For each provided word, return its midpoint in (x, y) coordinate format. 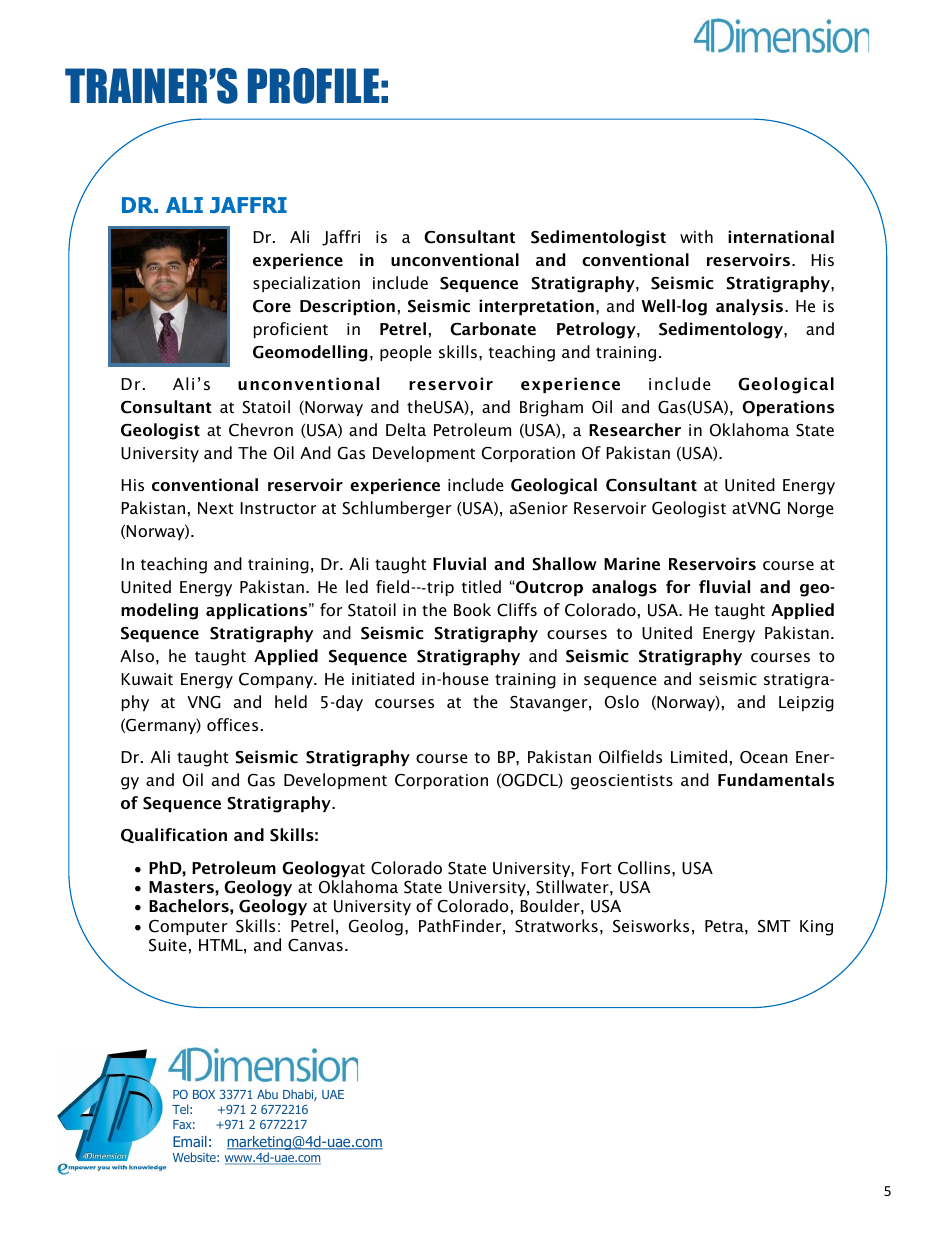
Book (472, 609)
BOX (204, 1094)
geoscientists (622, 782)
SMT (774, 926)
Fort (596, 868)
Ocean (764, 757)
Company (277, 680)
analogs (624, 588)
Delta (406, 429)
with (696, 236)
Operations (788, 408)
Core (272, 306)
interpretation (536, 307)
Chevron (261, 430)
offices (232, 724)
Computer (188, 927)
